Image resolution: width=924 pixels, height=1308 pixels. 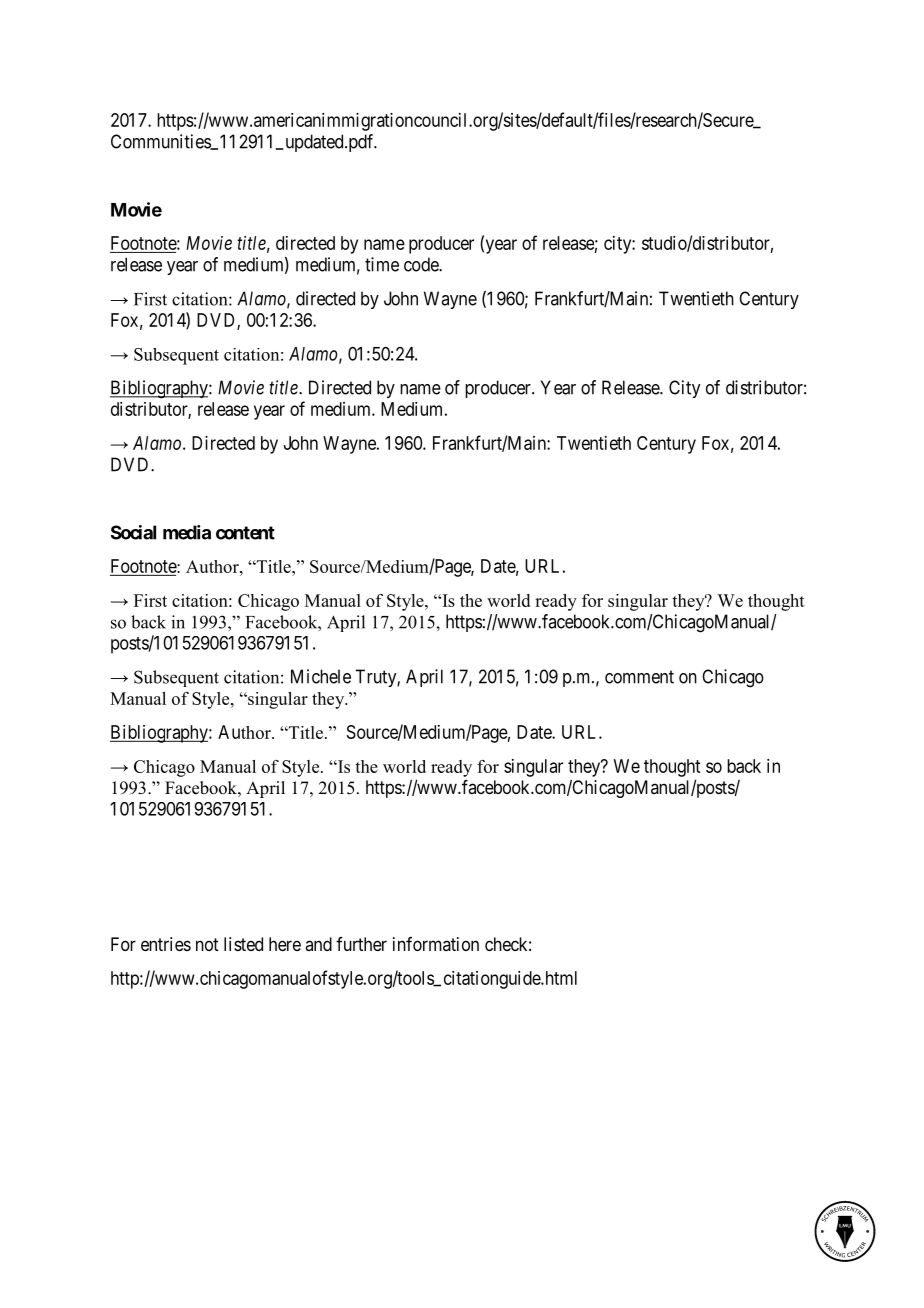 What do you see at coordinates (382, 264) in the screenshot?
I see `time` at bounding box center [382, 264].
